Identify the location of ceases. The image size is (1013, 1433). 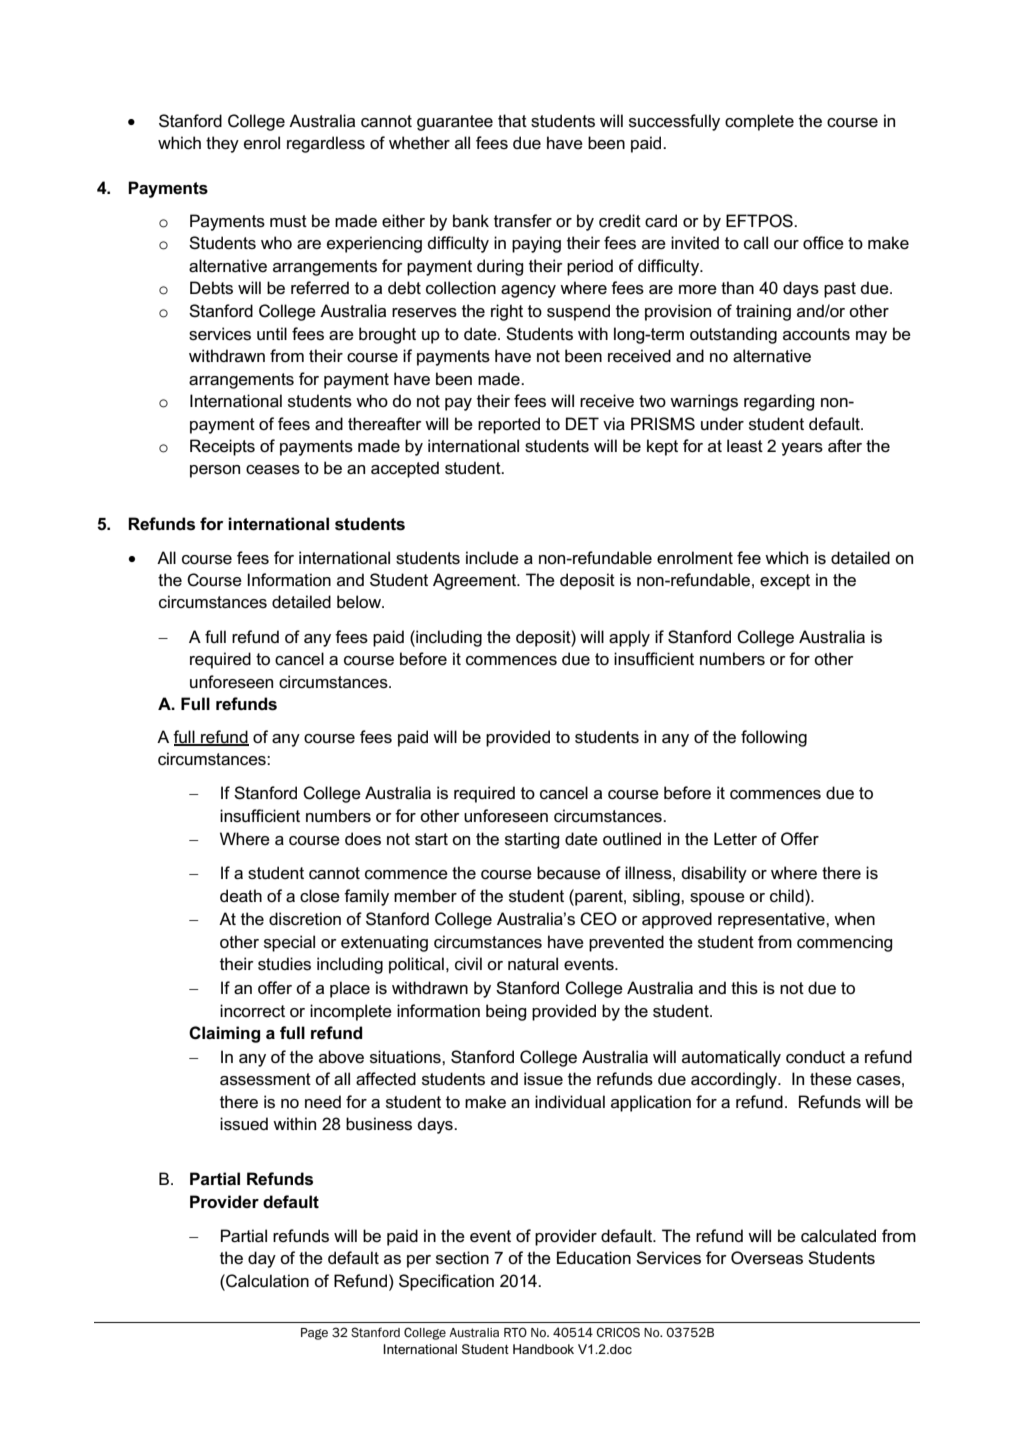
(273, 470).
